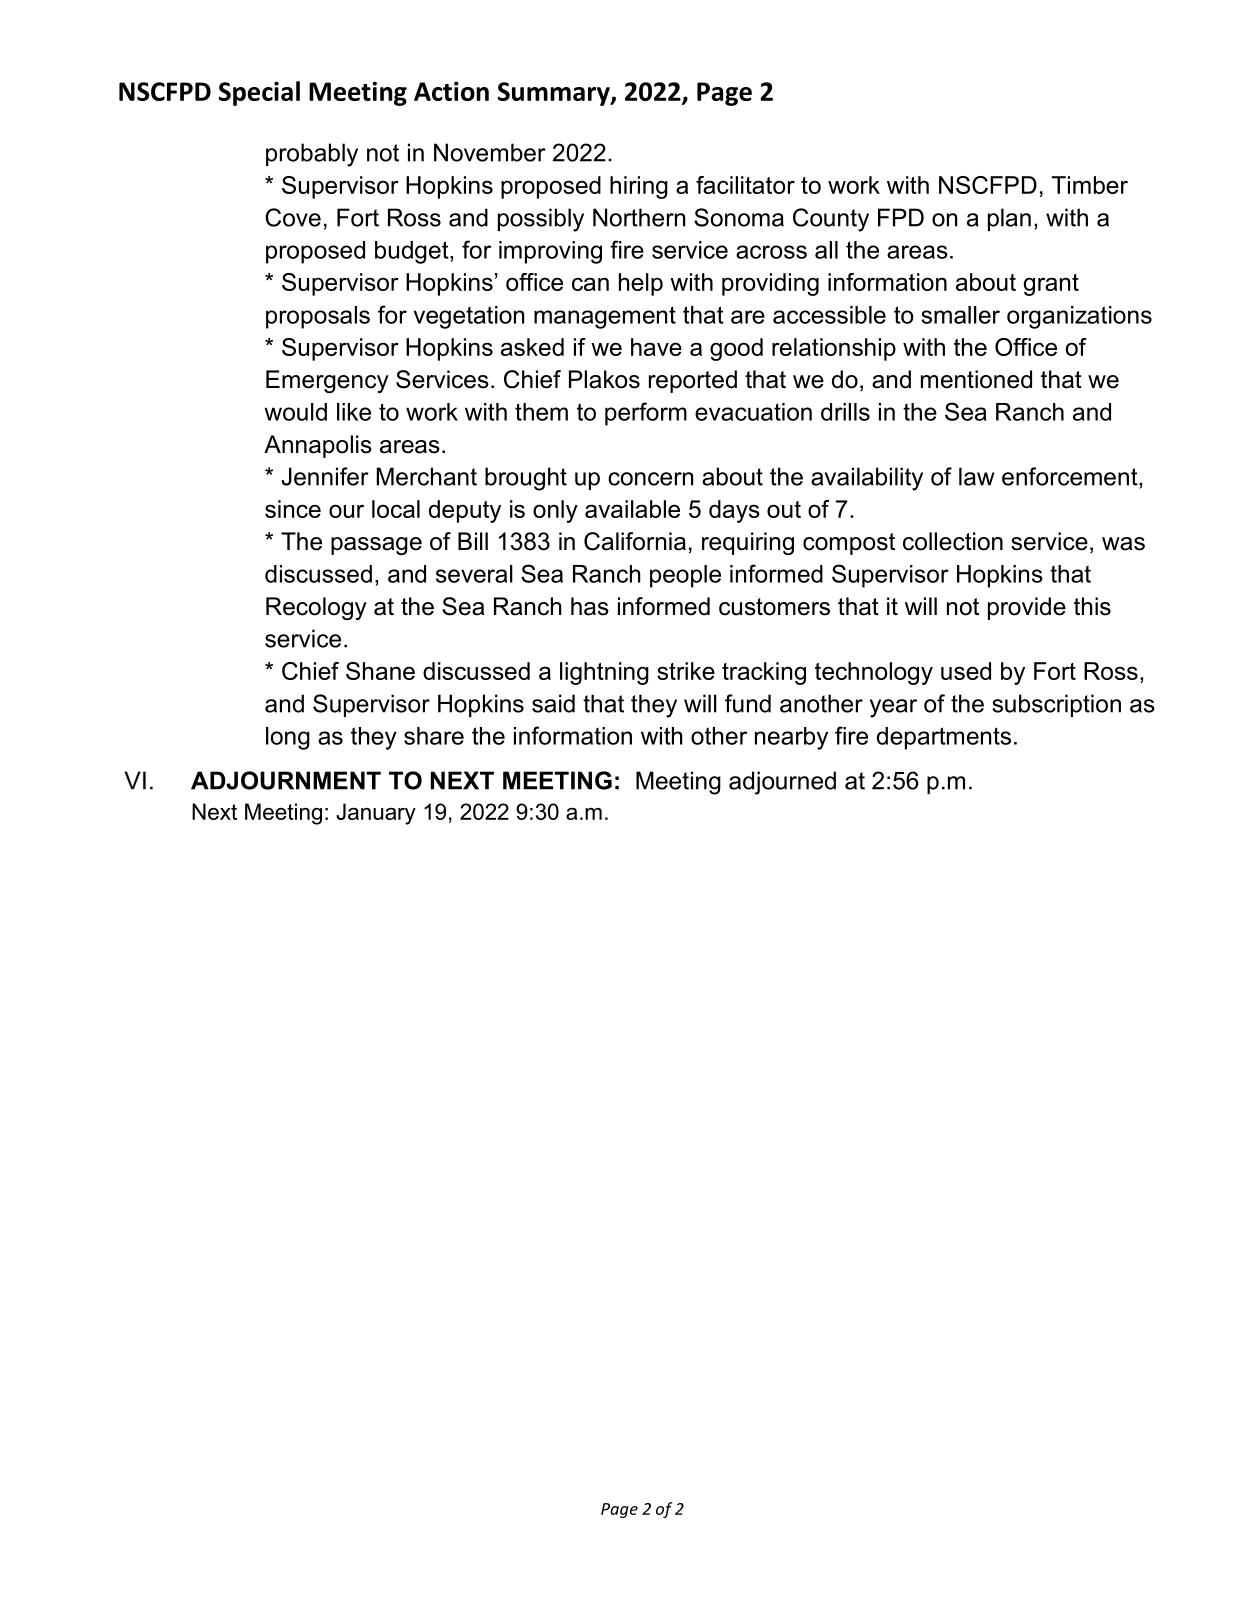 Image resolution: width=1249 pixels, height=1617 pixels. Describe the element at coordinates (791, 738) in the page. I see `nearby` at that location.
